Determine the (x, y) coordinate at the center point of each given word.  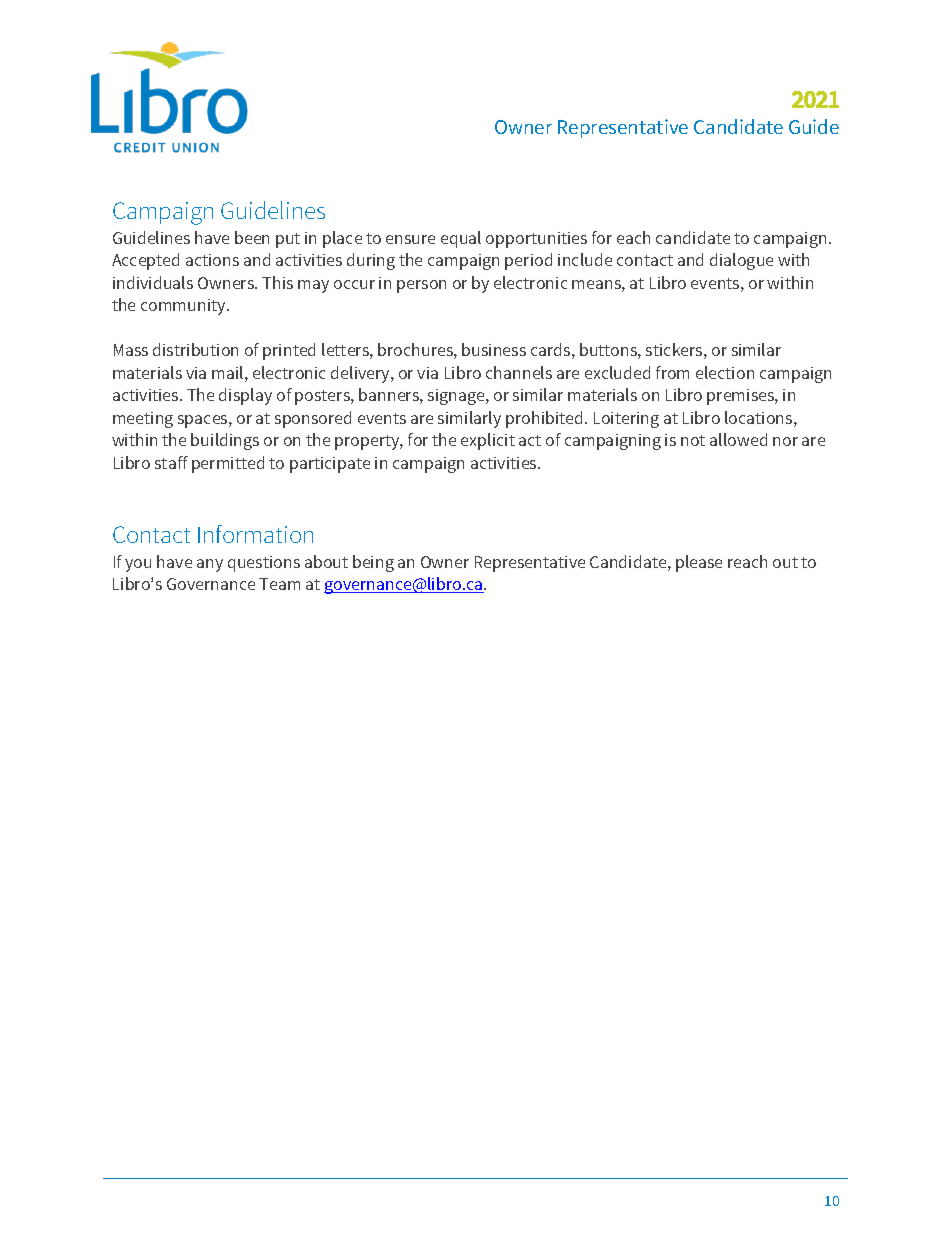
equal (461, 239)
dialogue (741, 261)
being (373, 563)
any (210, 565)
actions (212, 260)
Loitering (626, 420)
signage (457, 397)
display (245, 396)
